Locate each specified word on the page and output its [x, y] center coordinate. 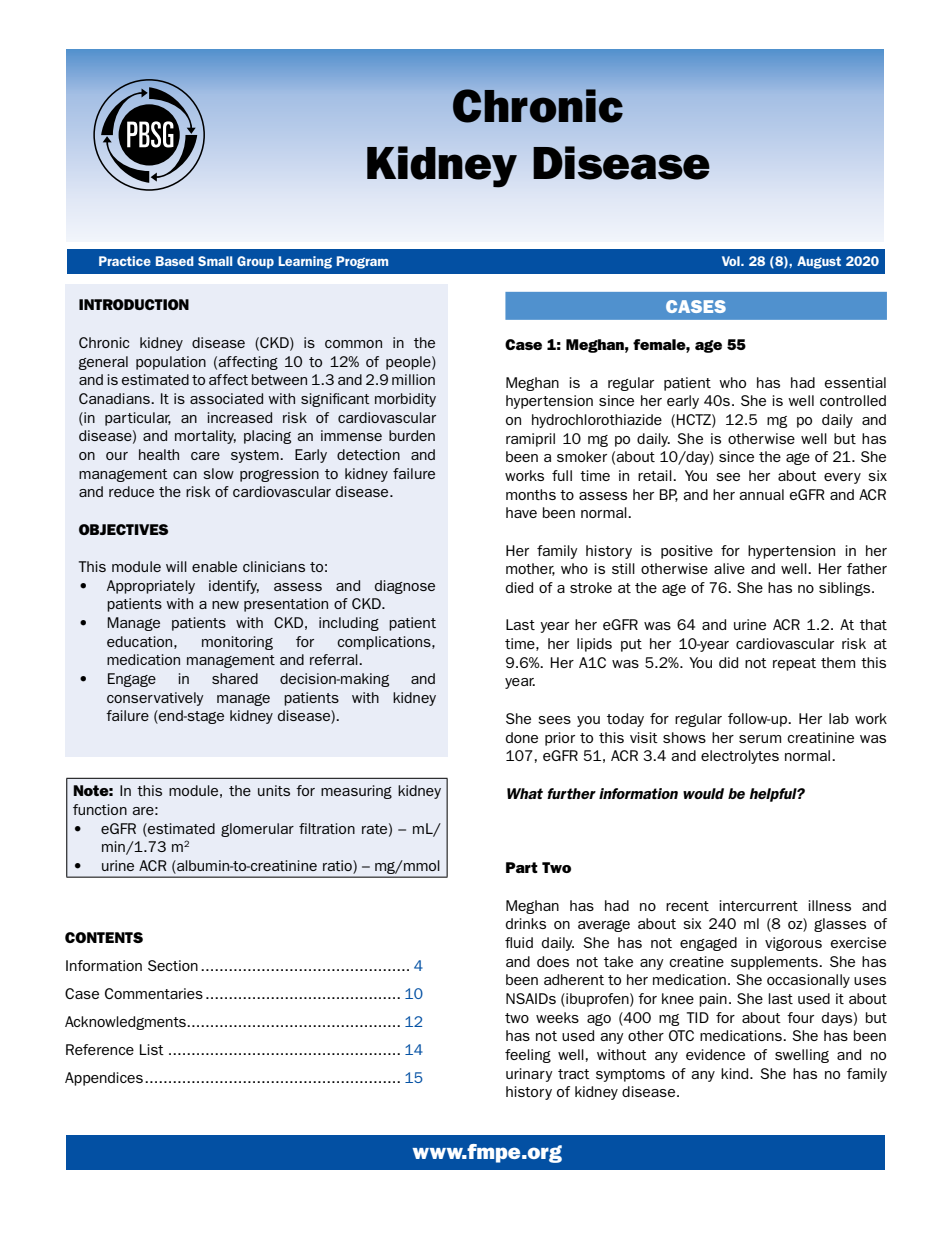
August [819, 262]
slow [218, 473]
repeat [794, 664]
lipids [594, 645]
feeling [528, 1056]
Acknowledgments [126, 1023]
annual [761, 494]
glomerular [257, 830]
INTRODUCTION [134, 304]
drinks [526, 923]
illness [830, 905]
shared [235, 678]
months [531, 494]
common [353, 344]
